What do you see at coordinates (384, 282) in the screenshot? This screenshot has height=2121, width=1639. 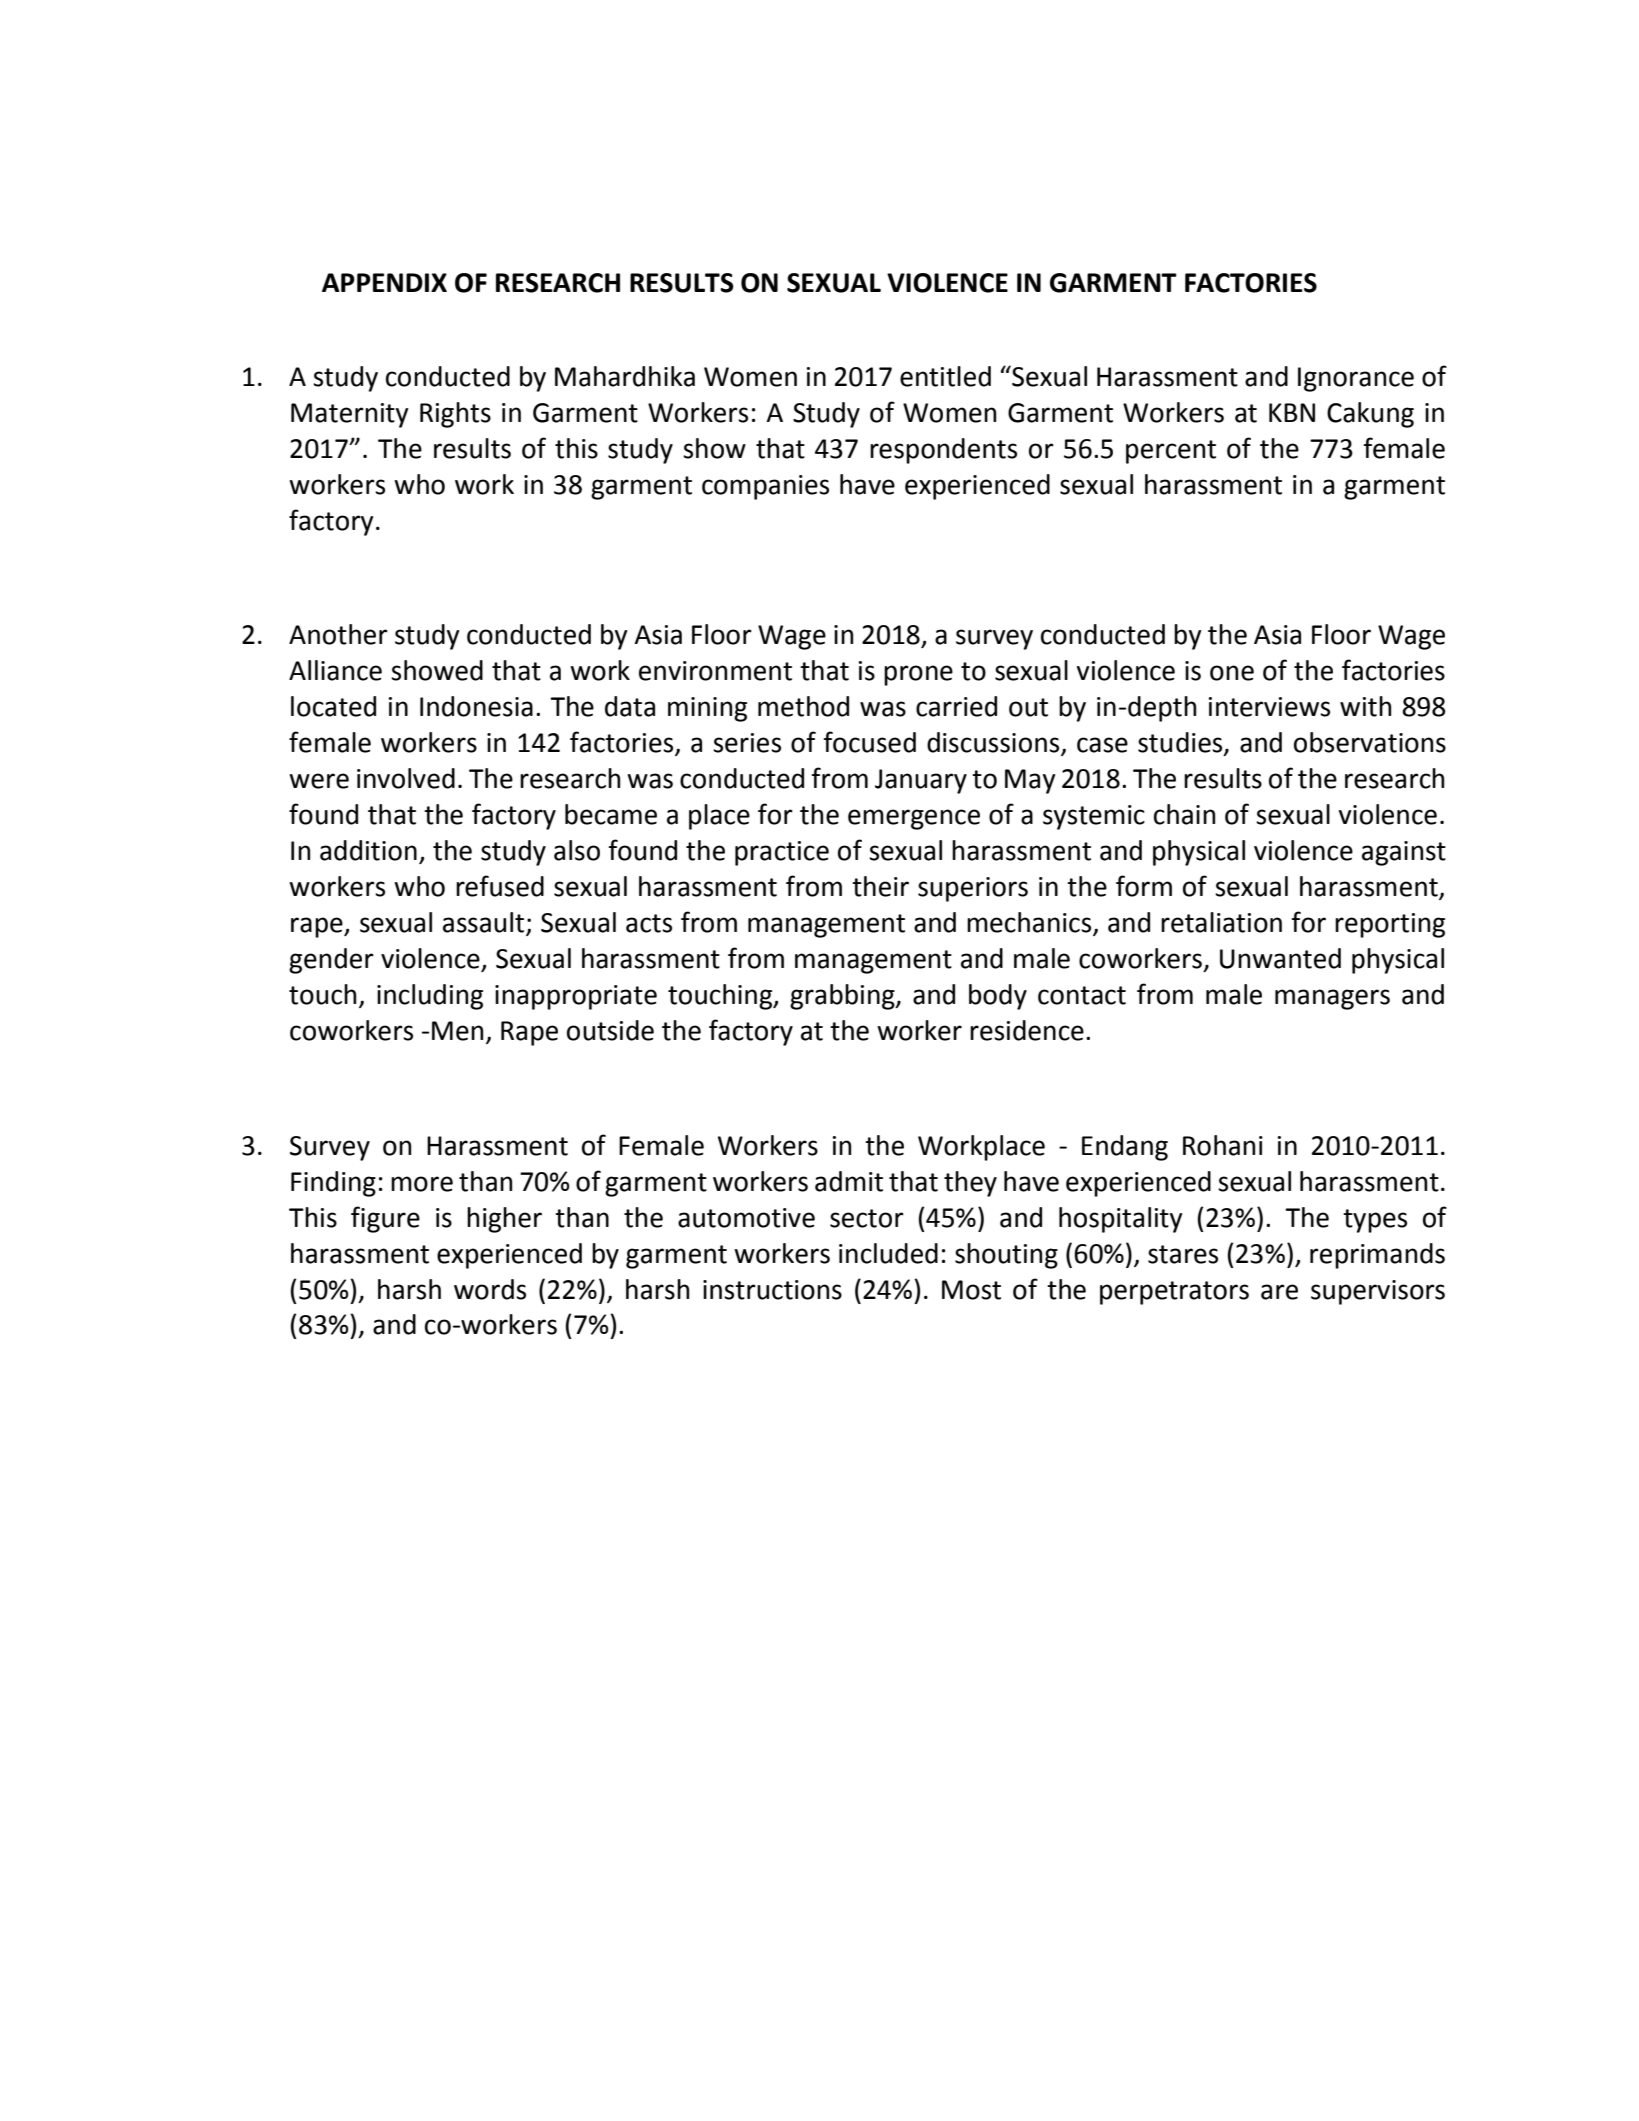 I see `APPENDIX` at bounding box center [384, 282].
